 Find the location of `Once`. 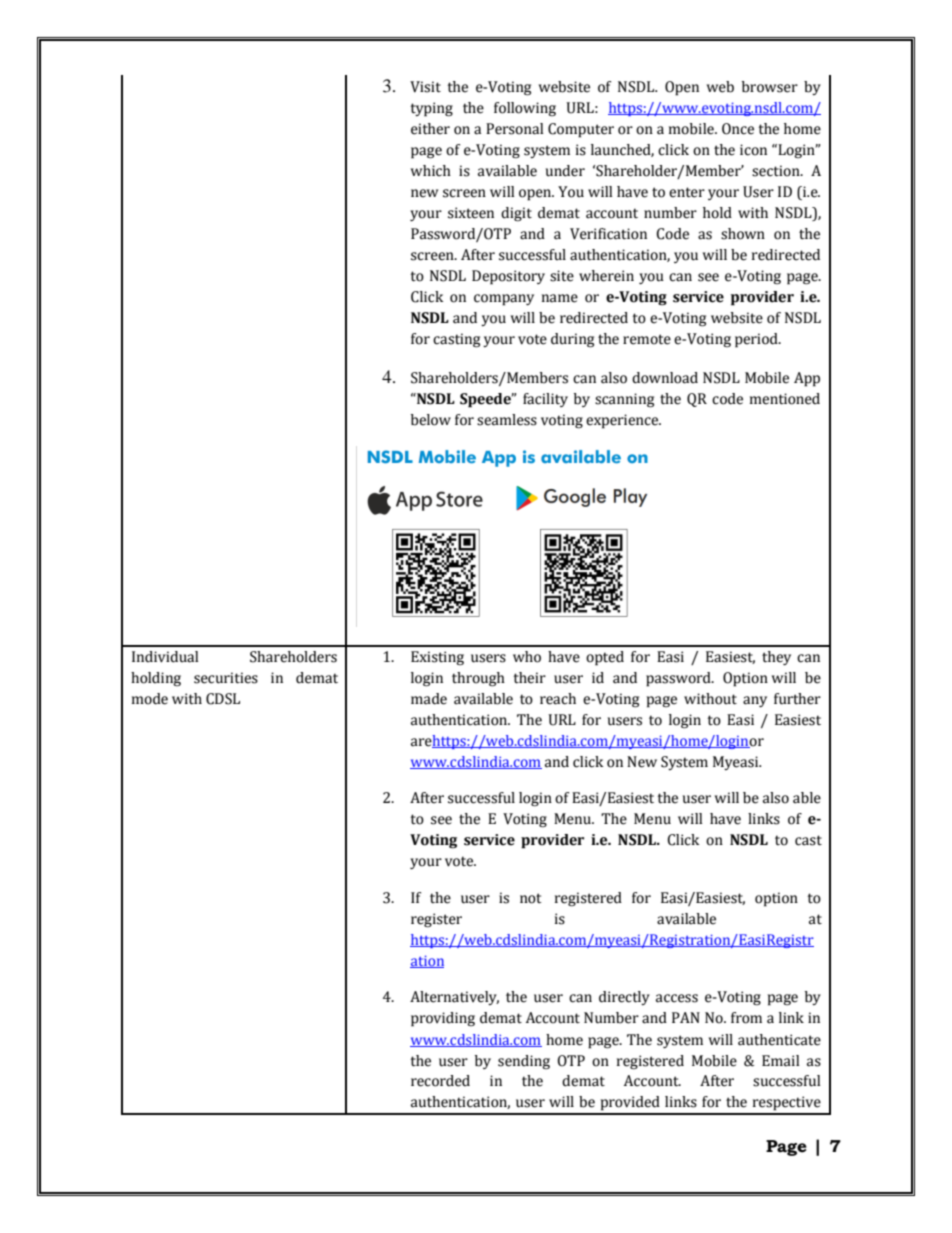

Once is located at coordinates (738, 129).
